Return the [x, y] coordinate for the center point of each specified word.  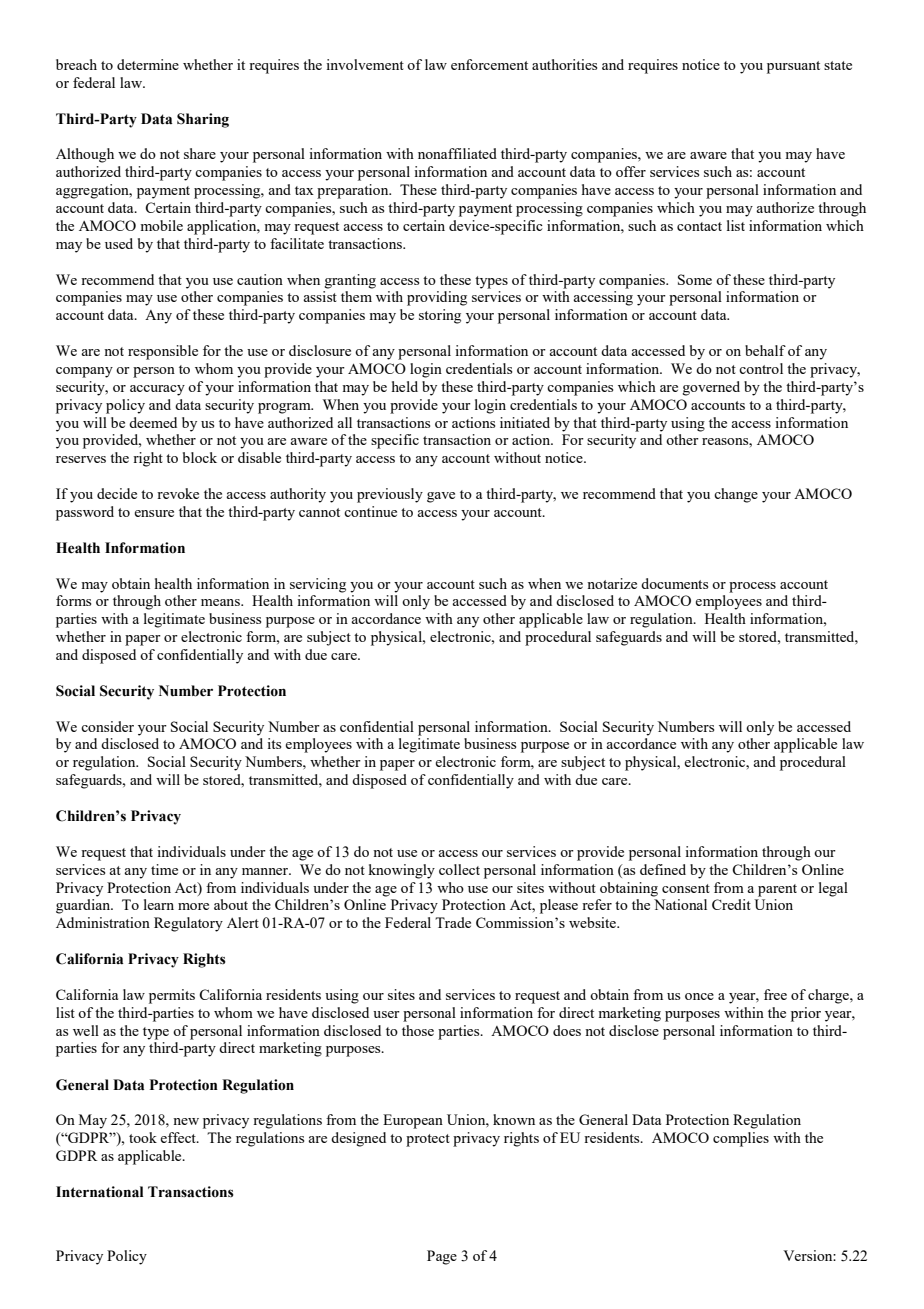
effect [179, 1137]
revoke [178, 493]
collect [459, 869]
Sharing [203, 120]
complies [741, 1139]
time [164, 869]
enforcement [489, 64]
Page [442, 1257]
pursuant [793, 67]
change [736, 495]
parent [777, 890]
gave [441, 497]
